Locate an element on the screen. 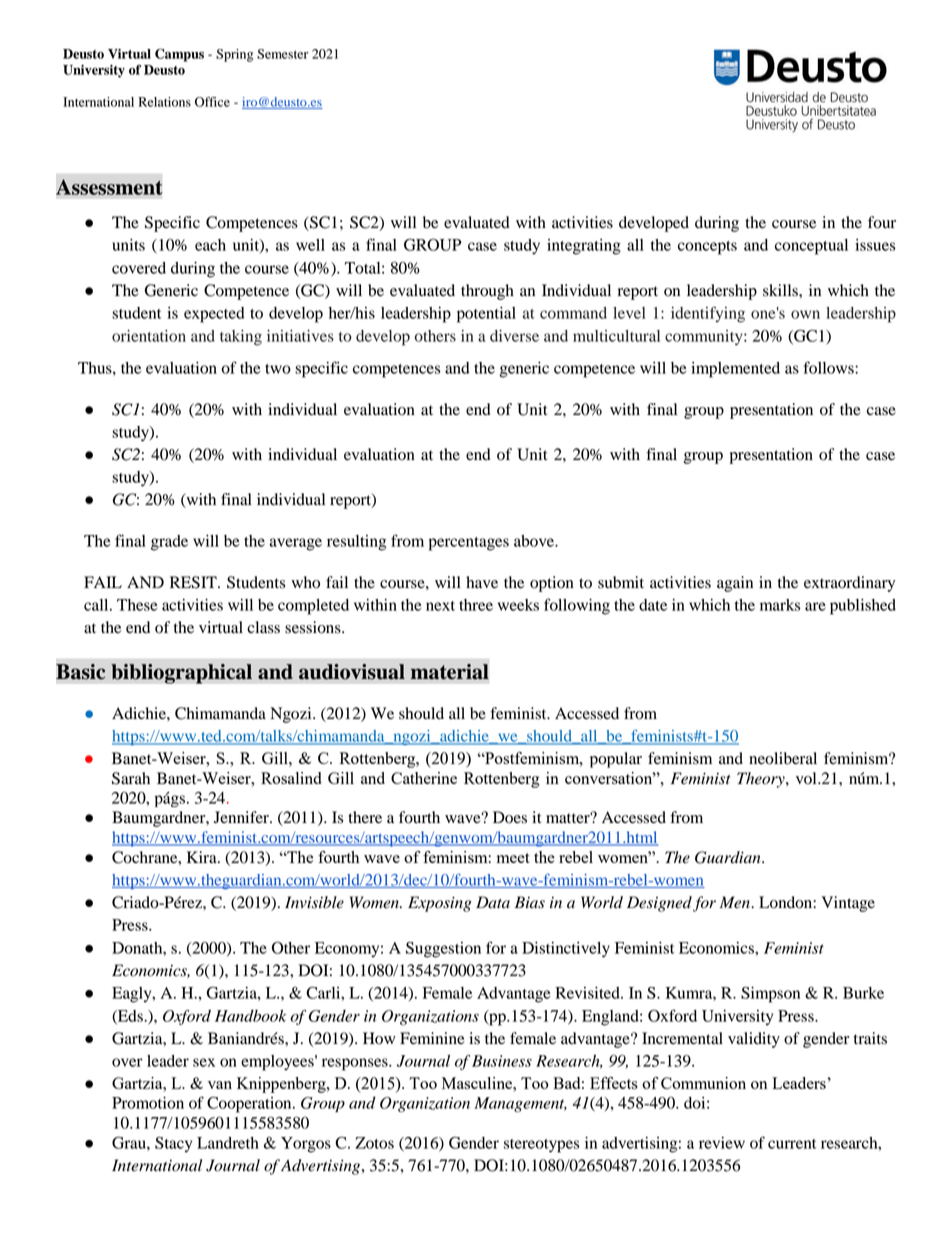 The image size is (952, 1233). orientation is located at coordinates (149, 336).
